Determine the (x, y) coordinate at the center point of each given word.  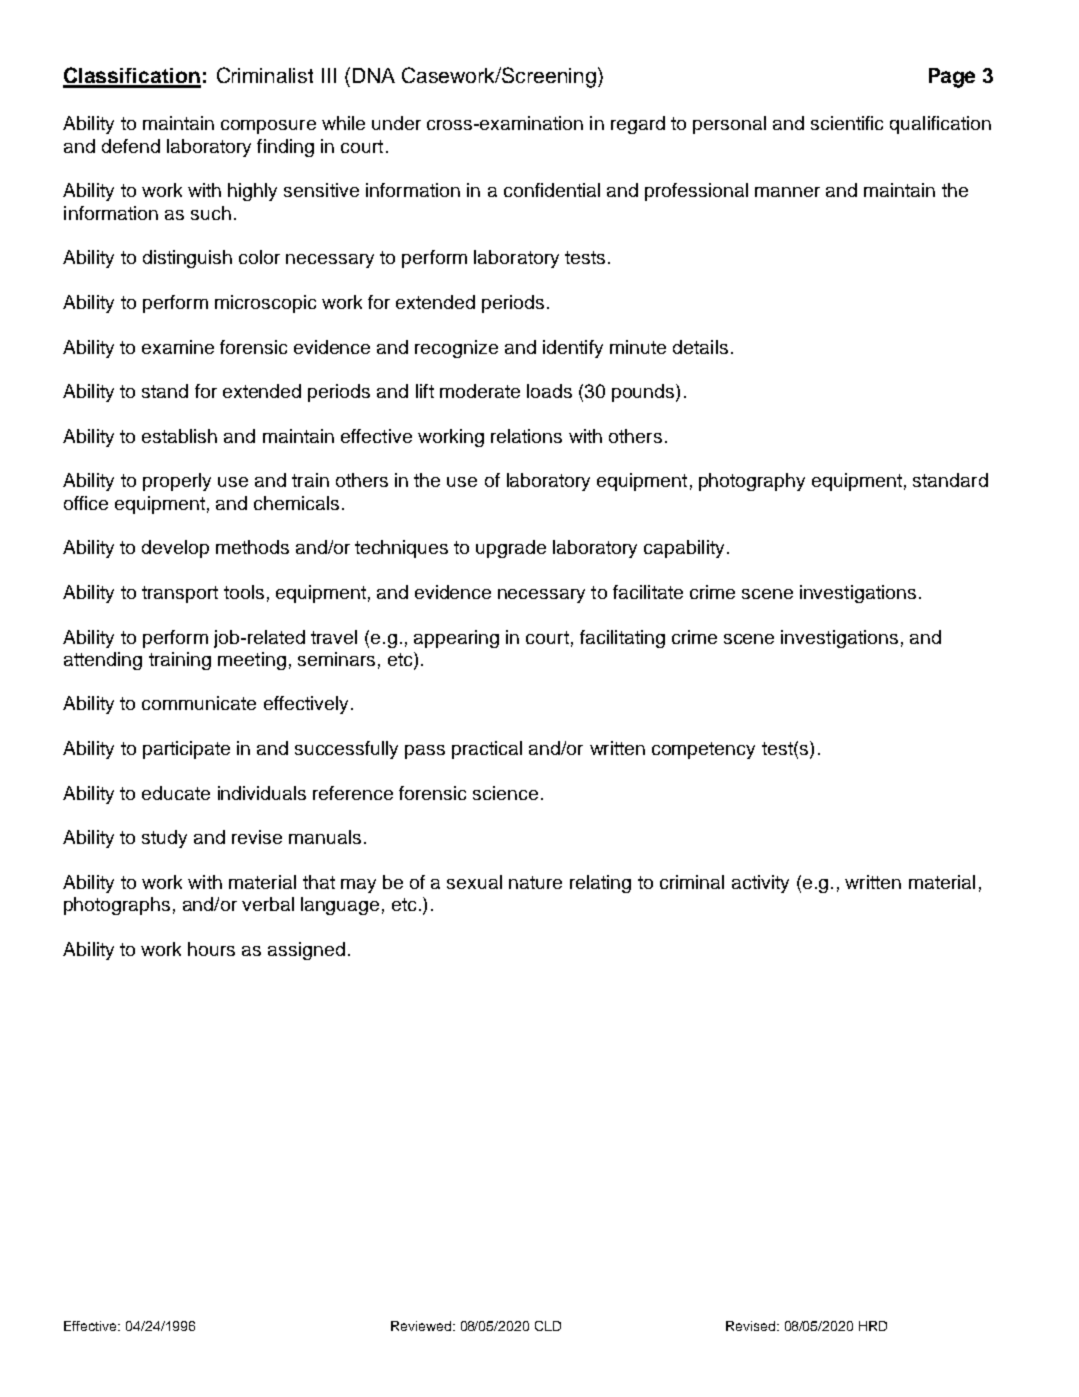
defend (131, 146)
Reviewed (421, 1326)
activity (760, 884)
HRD (873, 1326)
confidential (552, 190)
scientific (847, 123)
